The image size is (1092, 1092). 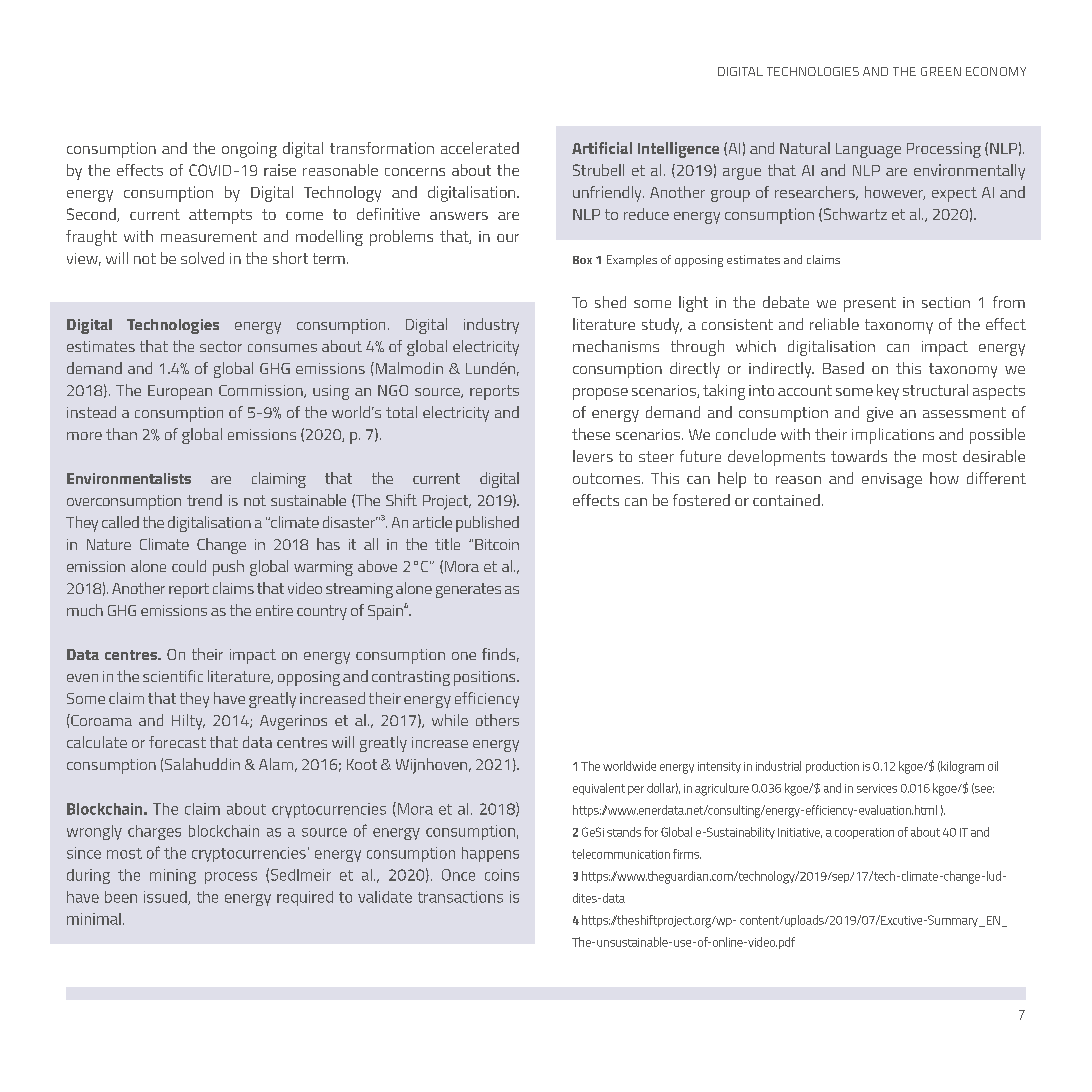 I want to click on trend, so click(x=204, y=500).
